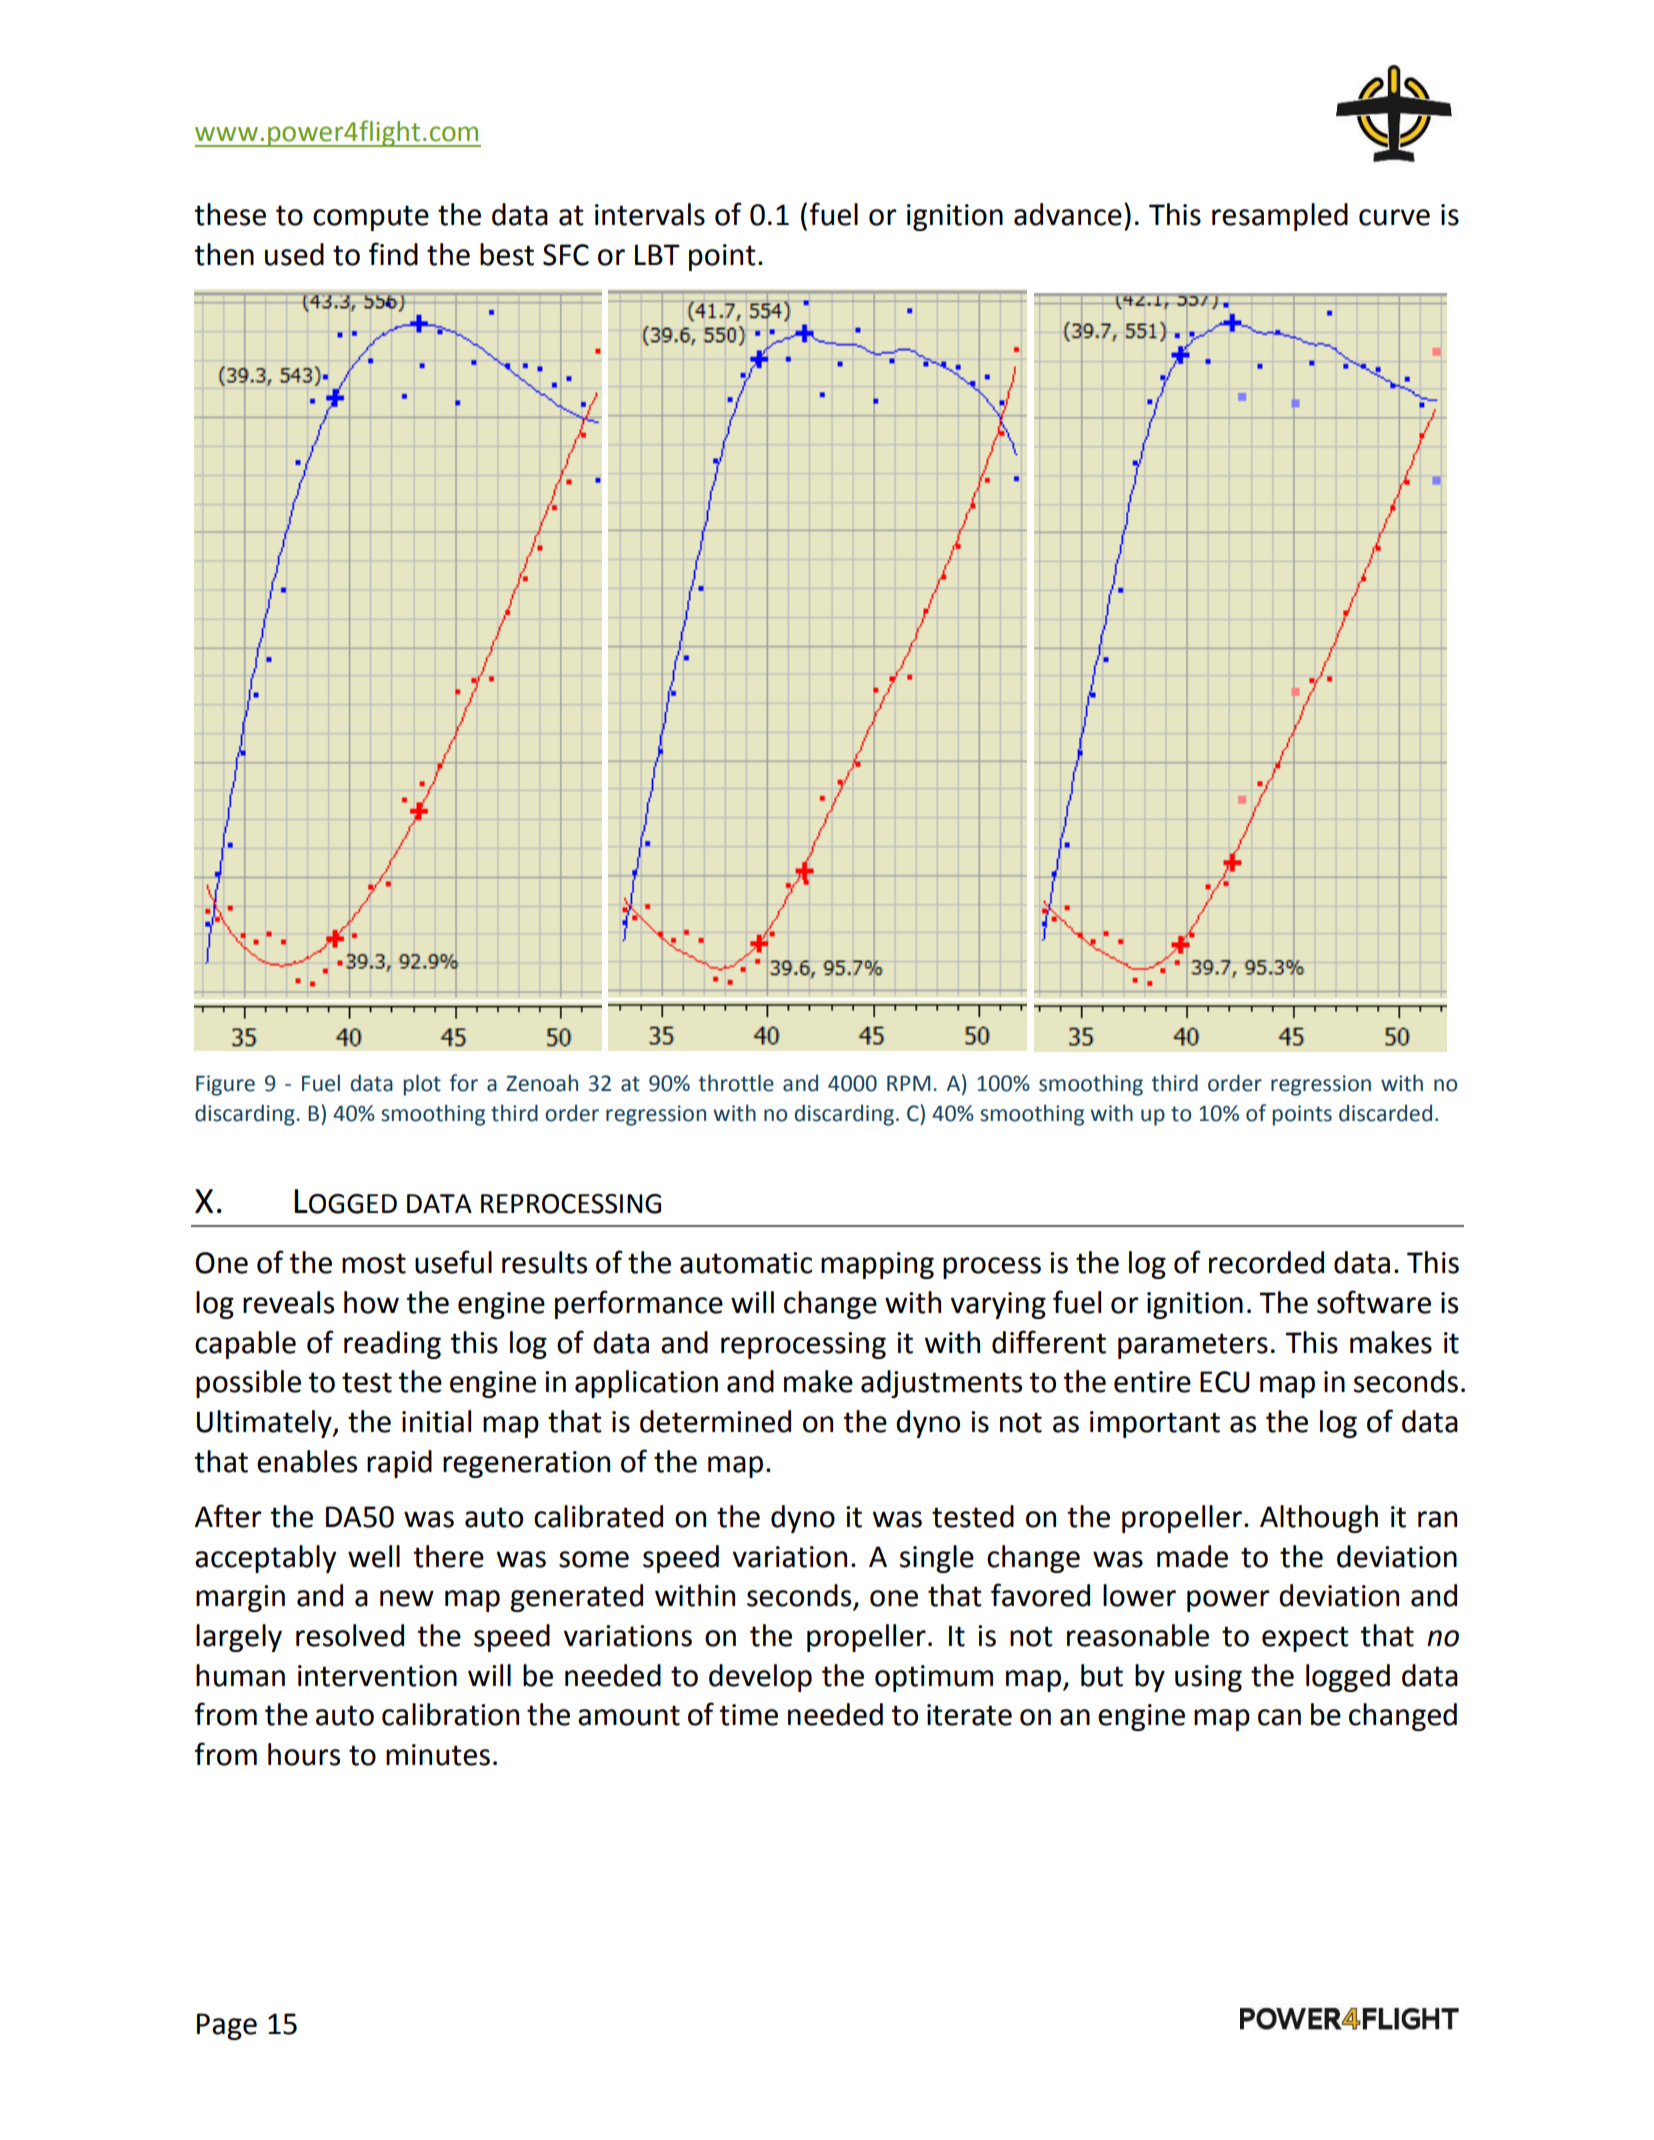 This screenshot has height=2140, width=1654. I want to click on RPM, so click(908, 1083).
